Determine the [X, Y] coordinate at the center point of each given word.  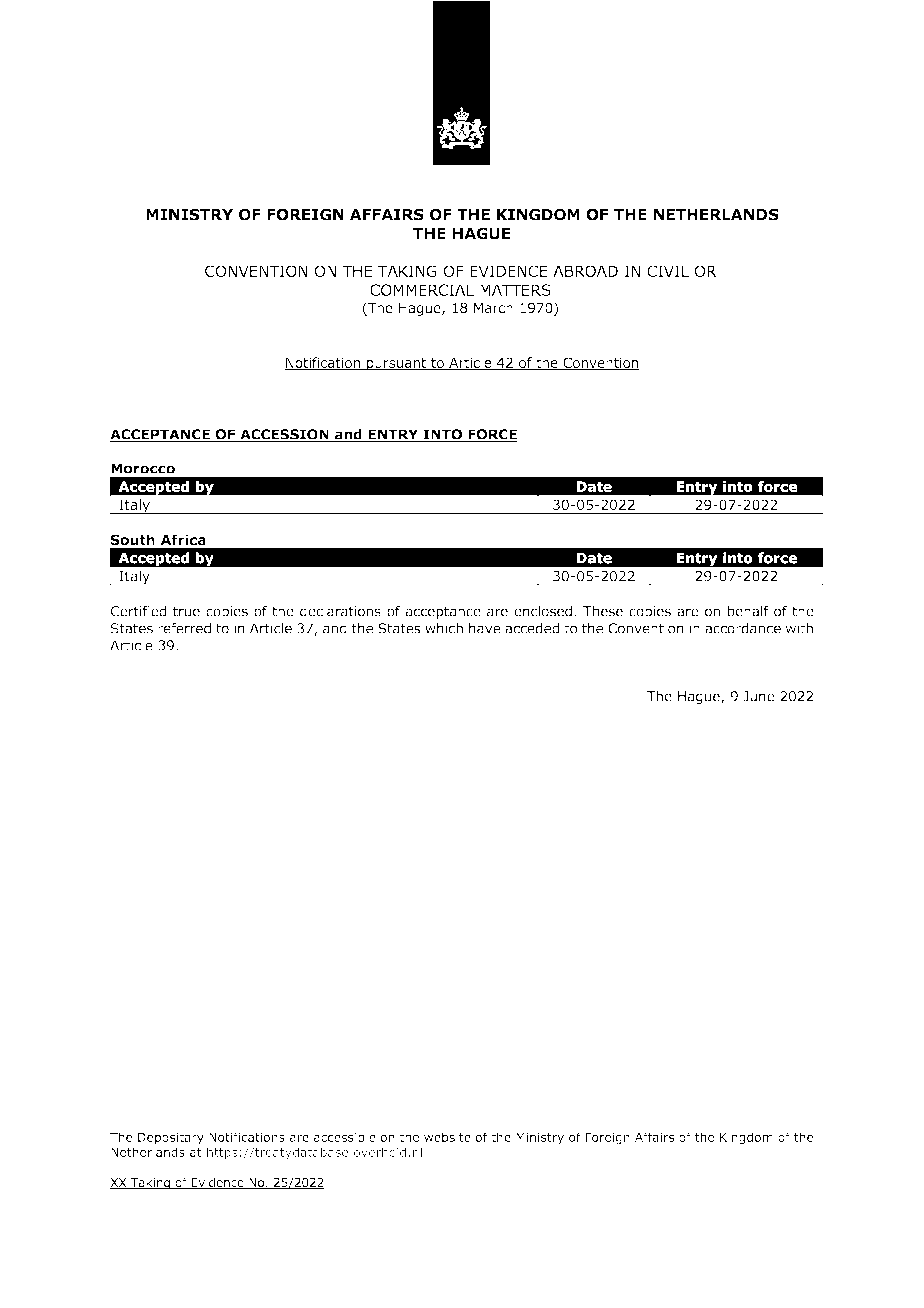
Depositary [171, 1138]
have [485, 628]
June [759, 696]
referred [184, 628]
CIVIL [668, 271]
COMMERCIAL [422, 290]
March [493, 307]
